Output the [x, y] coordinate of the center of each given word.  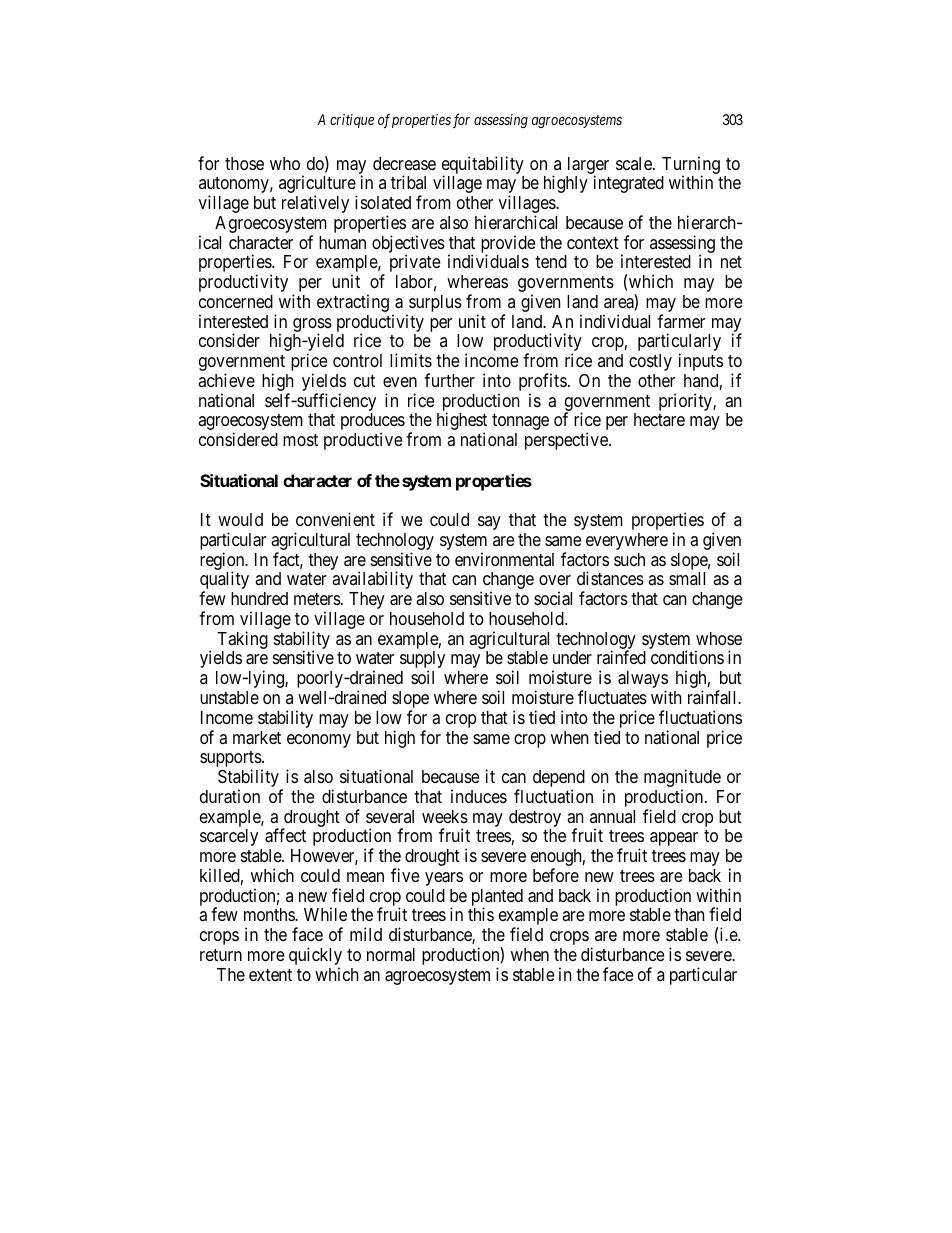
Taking [242, 641]
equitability [483, 166]
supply [422, 661]
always [643, 681]
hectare [659, 419]
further [449, 380]
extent [270, 975]
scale [635, 163]
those [244, 163]
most [300, 440]
